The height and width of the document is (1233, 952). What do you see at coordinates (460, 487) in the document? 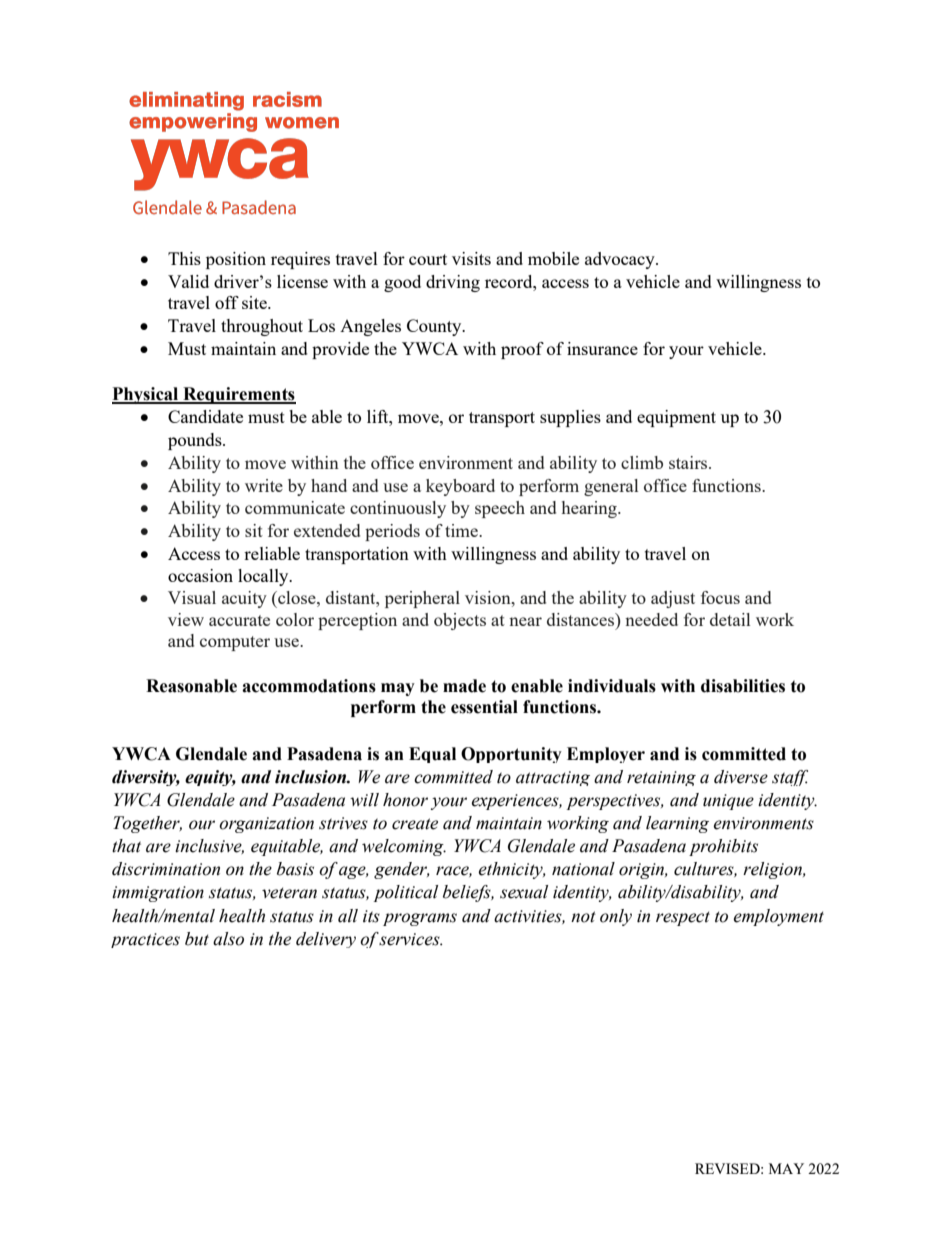
I see `keyboard` at bounding box center [460, 487].
